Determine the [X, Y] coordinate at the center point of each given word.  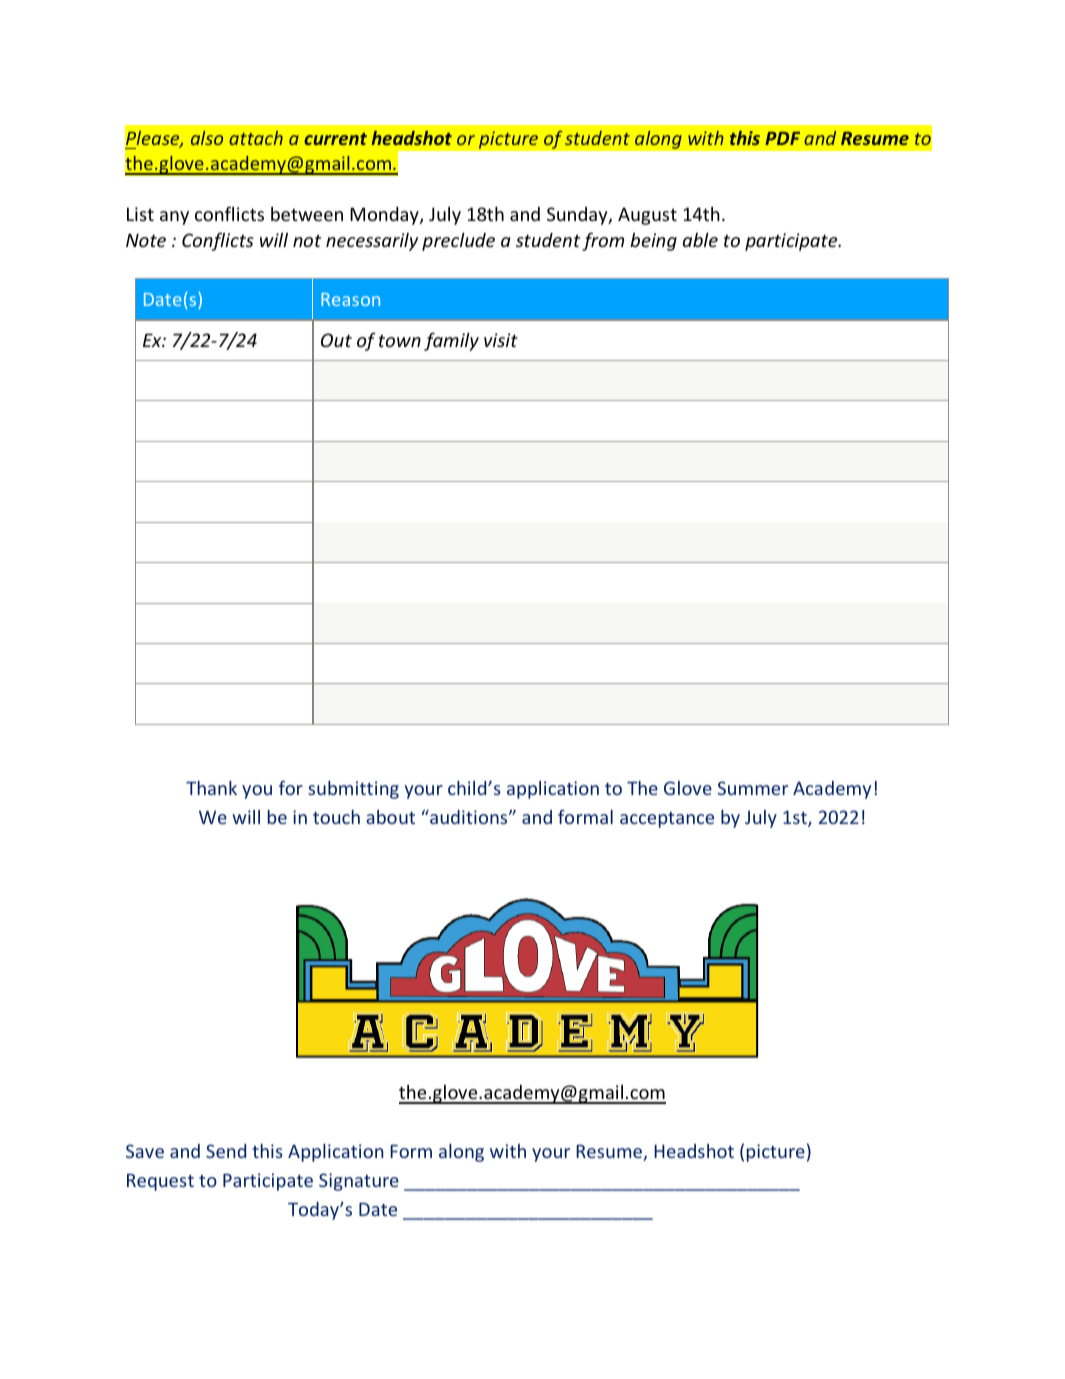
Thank [211, 788]
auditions [469, 817]
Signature [359, 1182]
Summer [752, 788]
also [207, 138]
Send [226, 1151]
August [647, 216]
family [451, 341]
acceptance [667, 820]
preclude [458, 242]
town [400, 341]
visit [501, 340]
